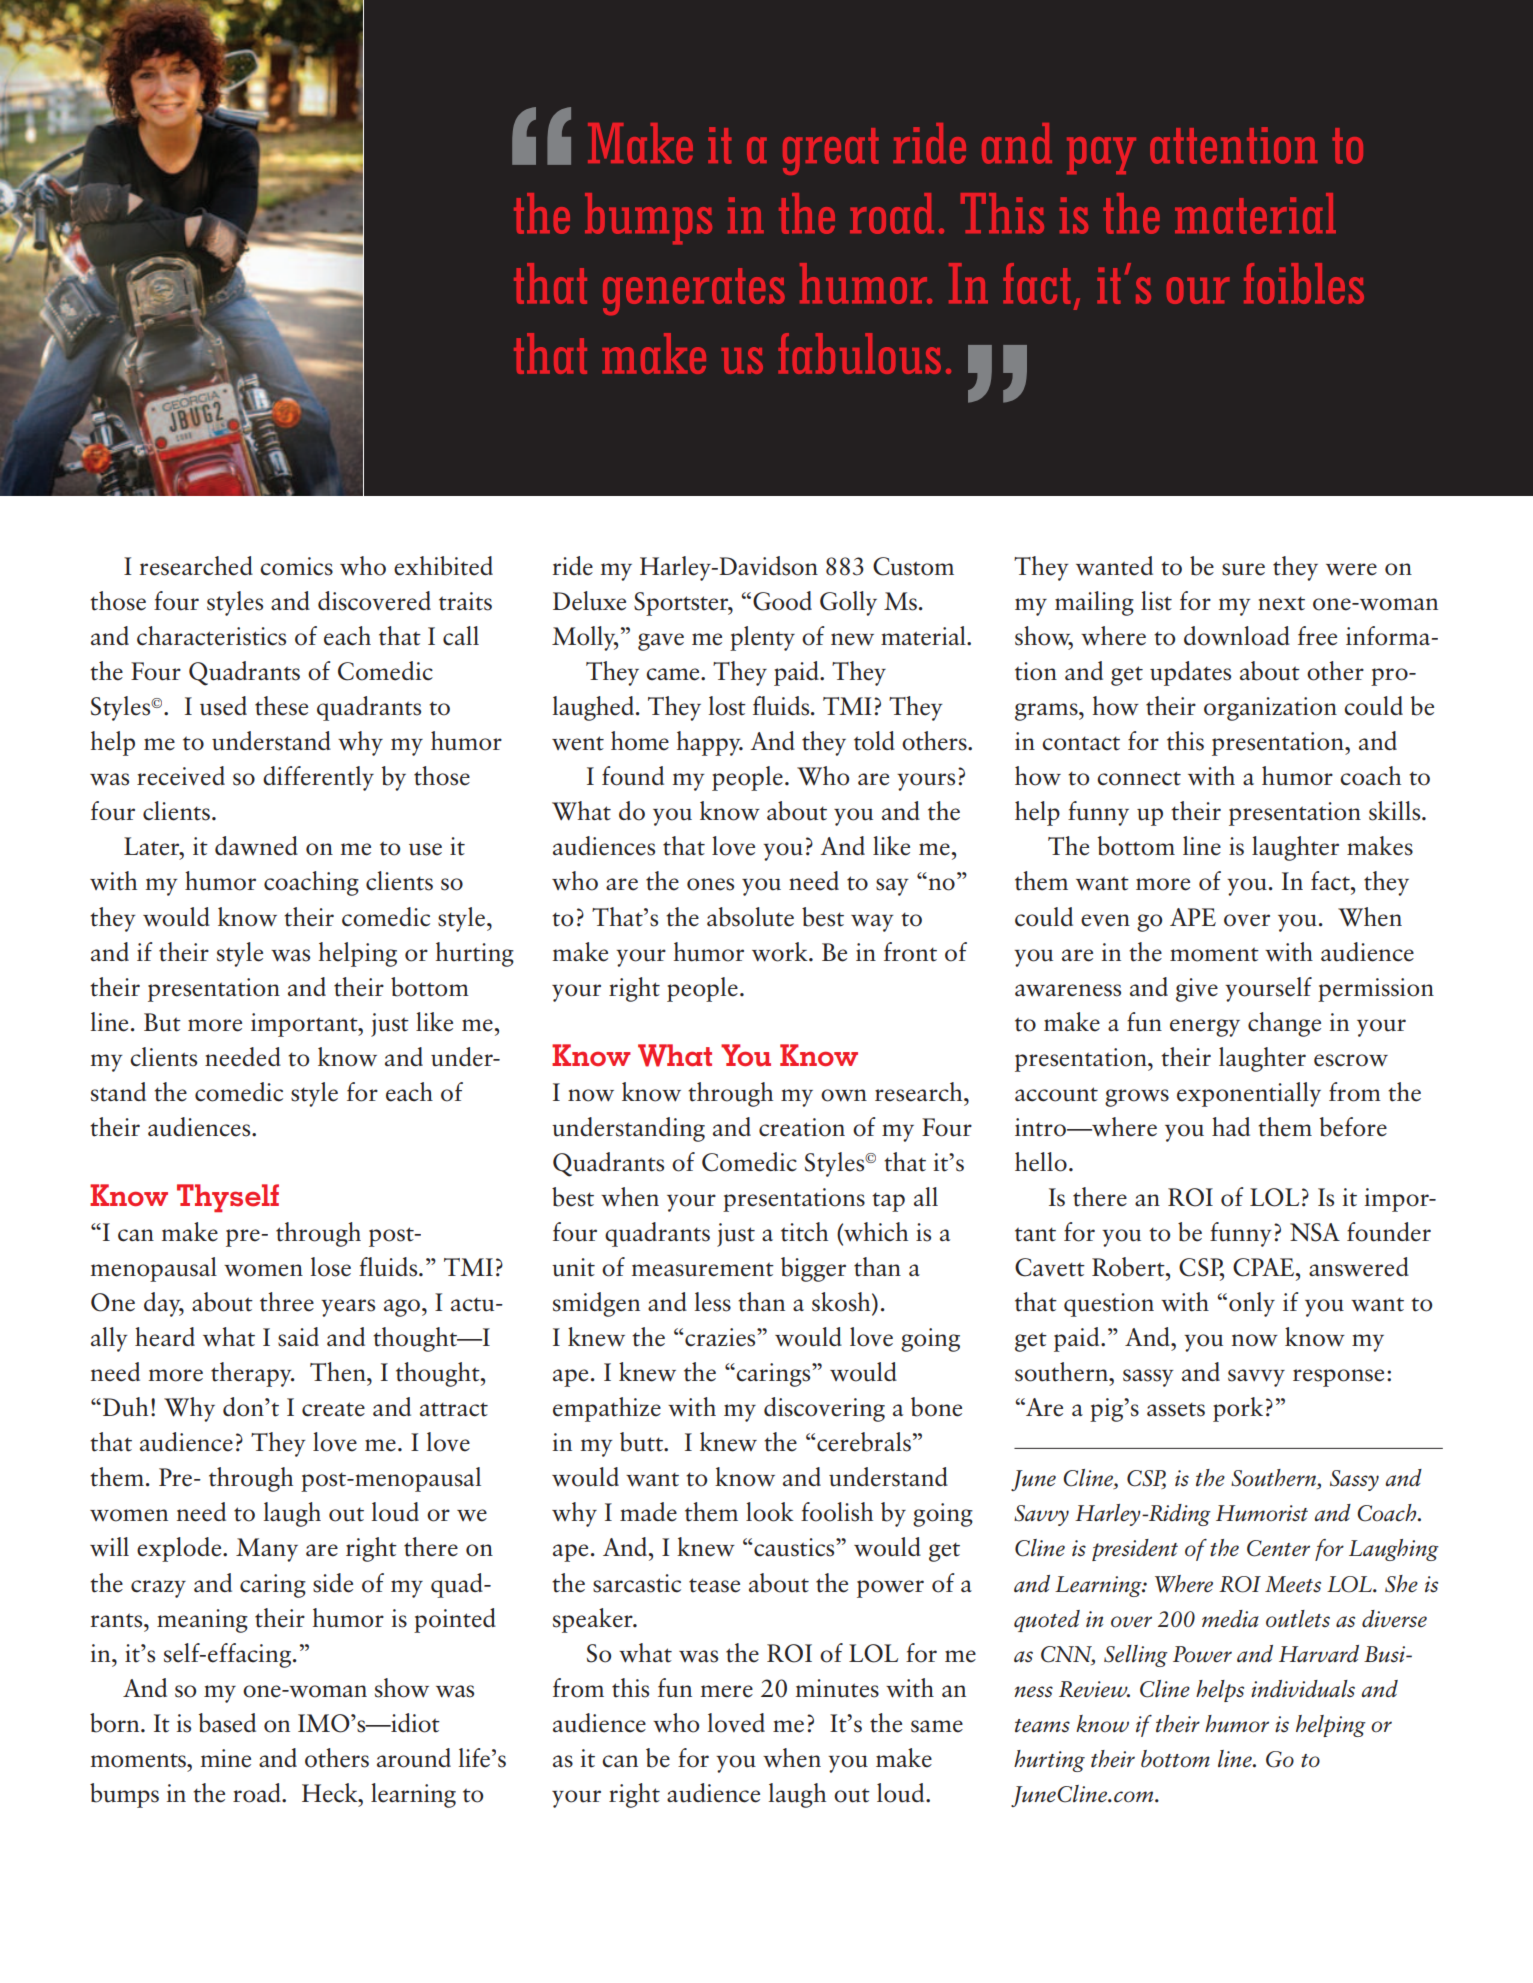 This image has width=1533, height=1983. What do you see at coordinates (1139, 778) in the image?
I see `connect` at bounding box center [1139, 778].
